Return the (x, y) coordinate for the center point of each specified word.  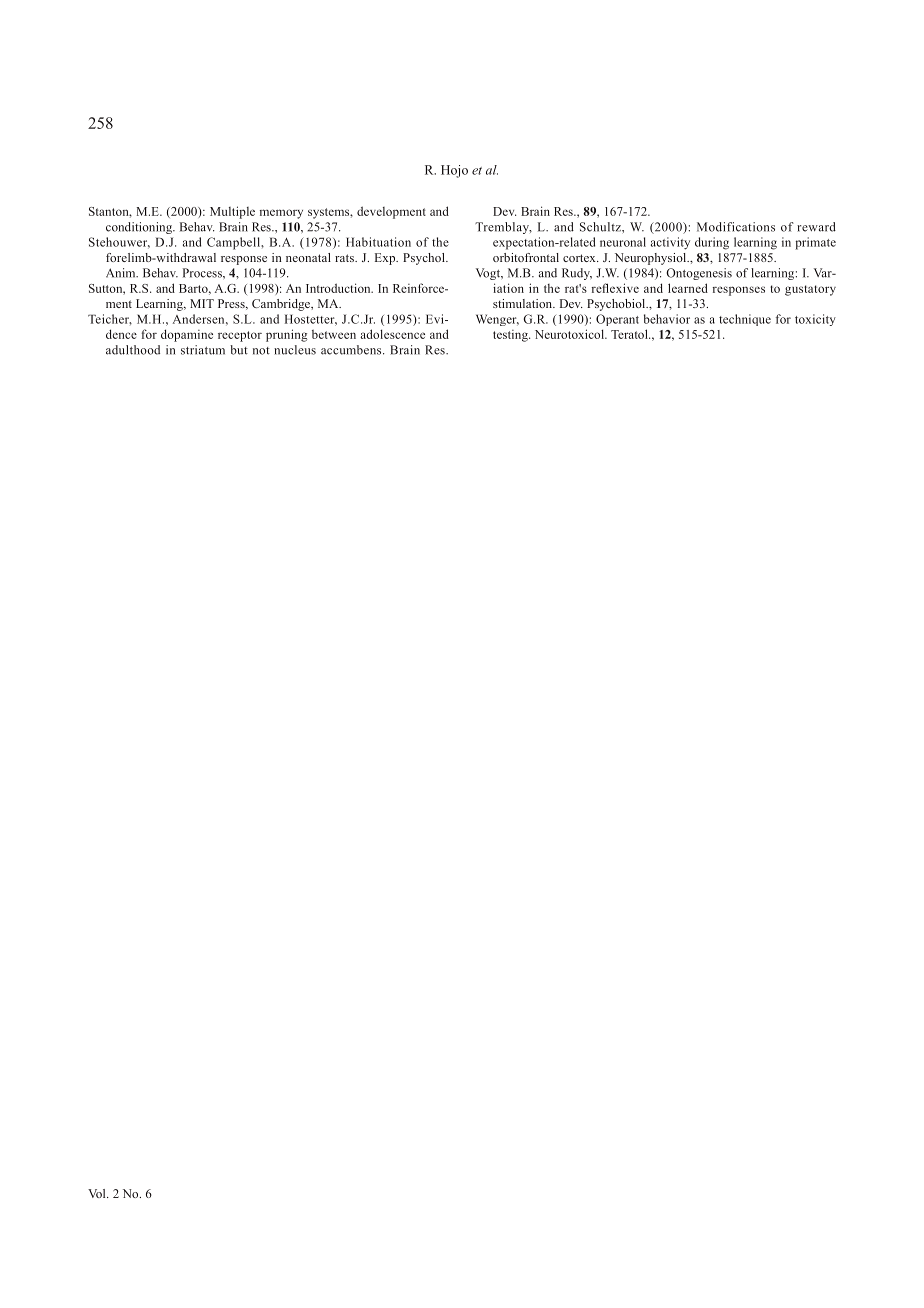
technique (745, 320)
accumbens (352, 350)
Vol (98, 1193)
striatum (203, 350)
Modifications (736, 227)
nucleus (295, 350)
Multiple (232, 212)
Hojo (454, 171)
